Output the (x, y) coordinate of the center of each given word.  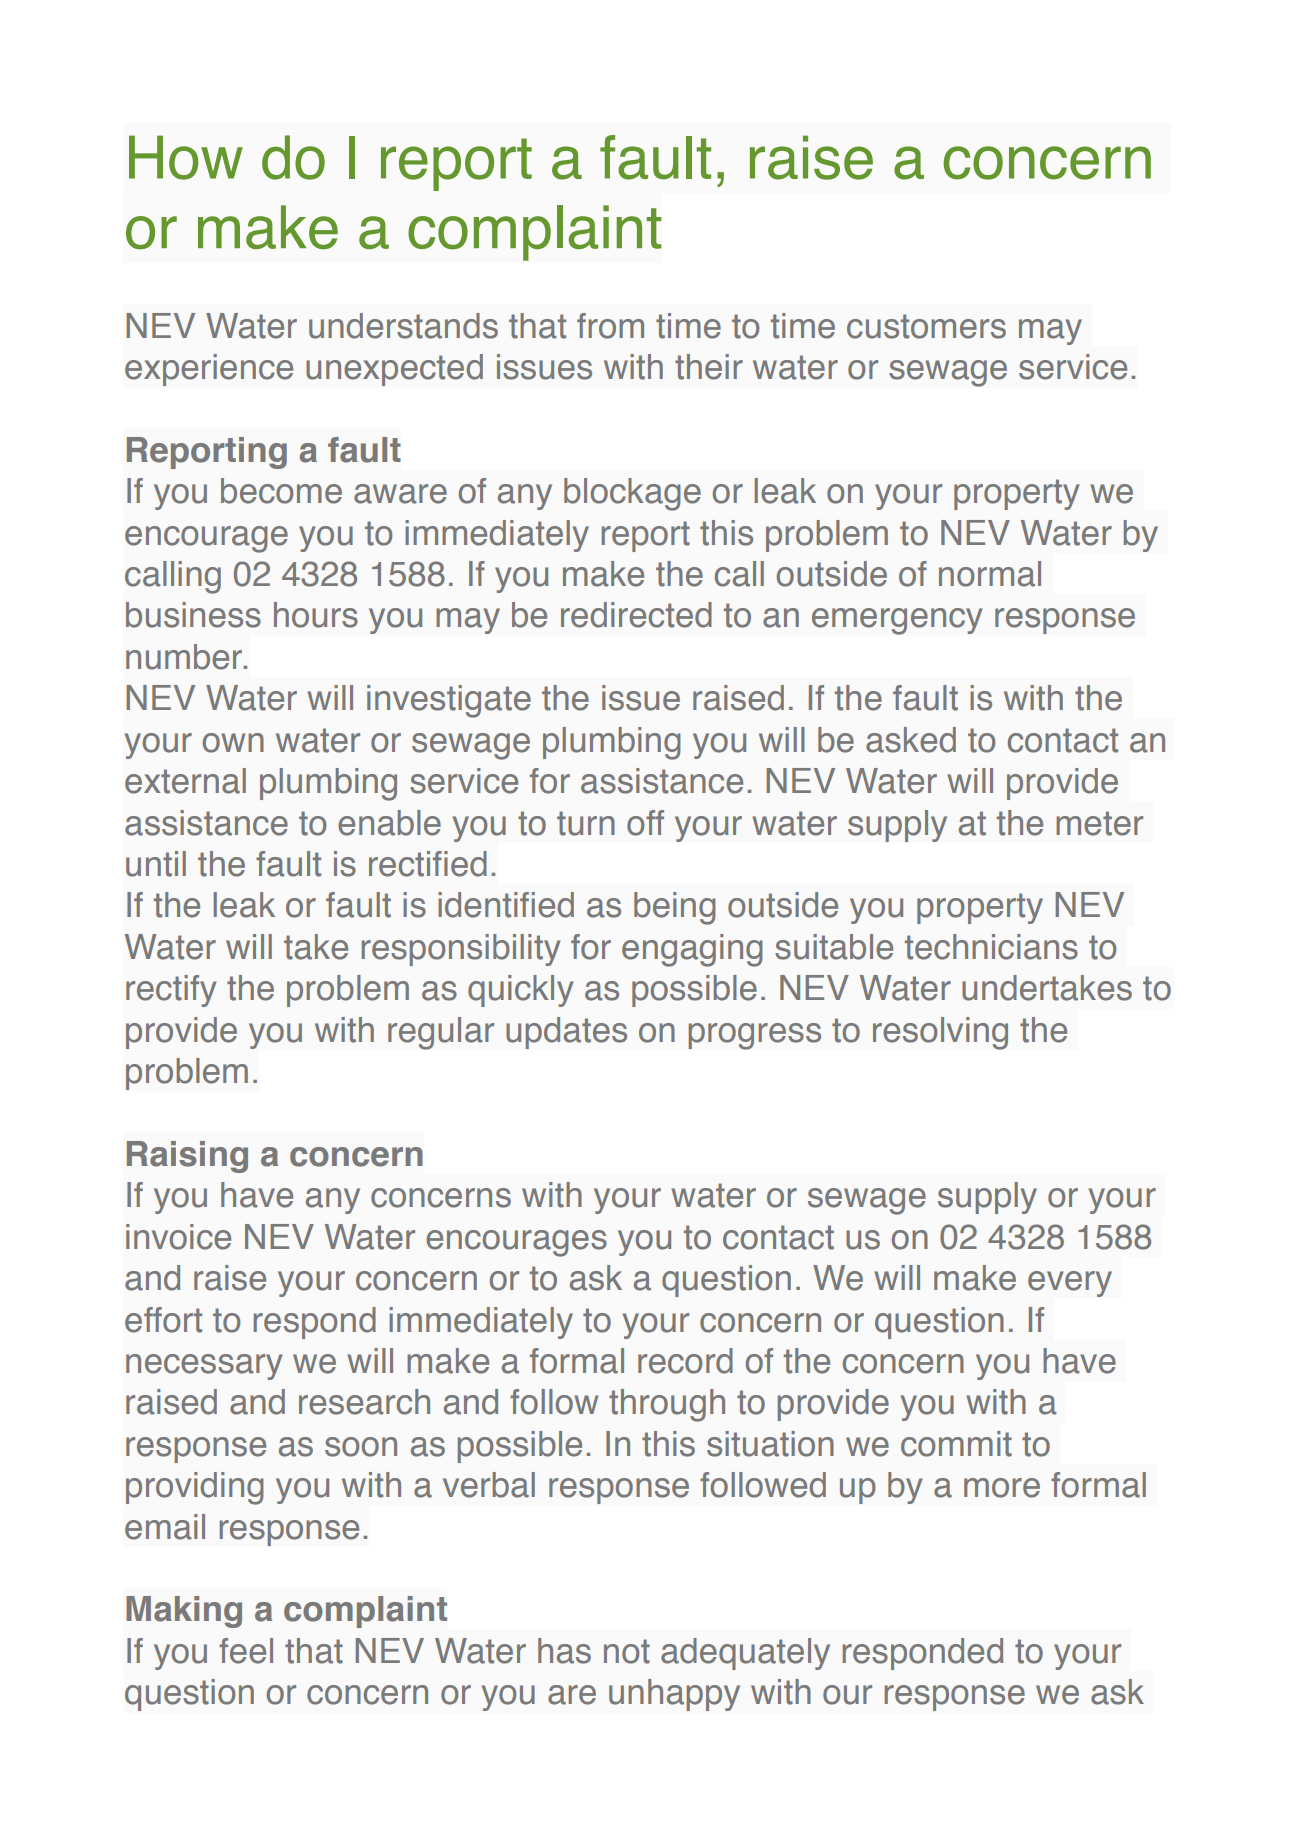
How (186, 157)
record (685, 1361)
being (675, 908)
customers (926, 326)
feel (246, 1651)
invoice (178, 1237)
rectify (171, 991)
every (1070, 1284)
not (627, 1651)
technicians (991, 947)
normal (990, 574)
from (610, 326)
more (1002, 1488)
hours (316, 615)
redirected (636, 615)
